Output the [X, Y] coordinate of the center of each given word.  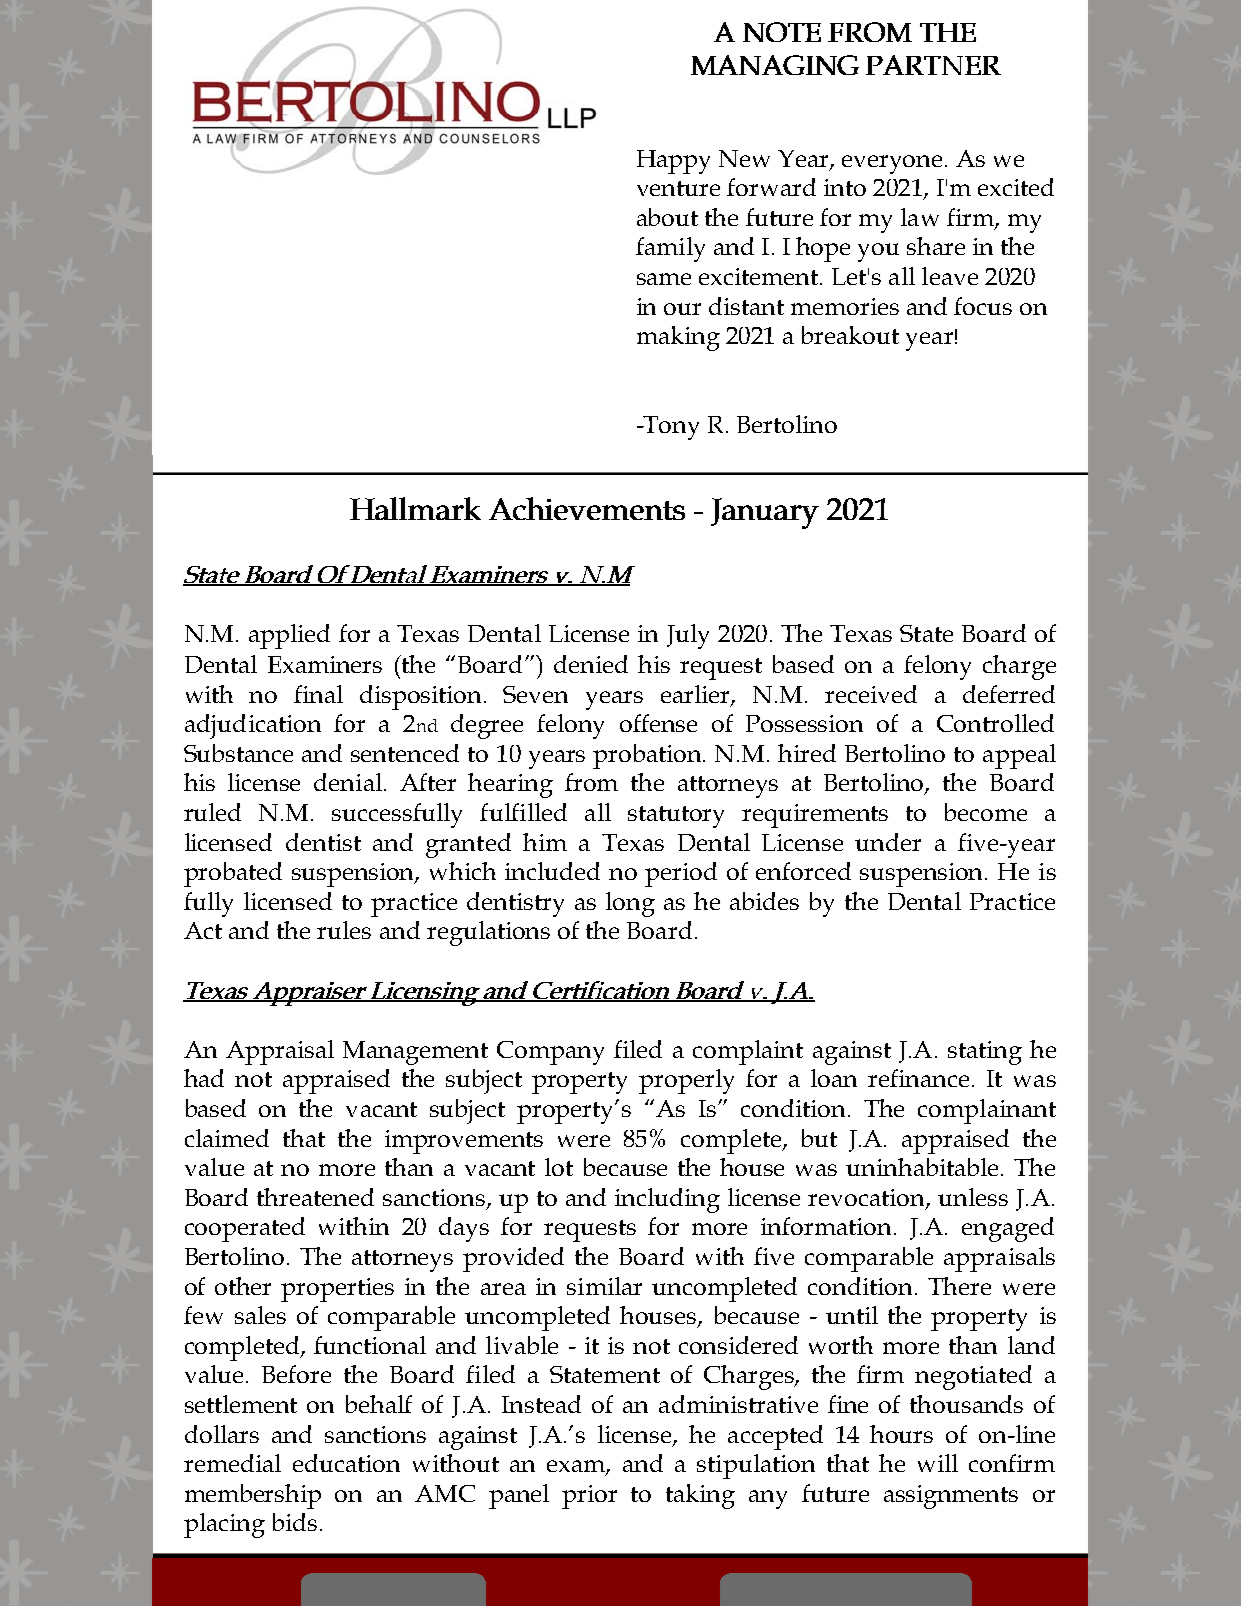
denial [348, 782]
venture [678, 188]
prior [589, 1497]
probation [649, 756]
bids [295, 1522]
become [986, 812]
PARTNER [933, 65]
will [938, 1463]
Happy [673, 162]
